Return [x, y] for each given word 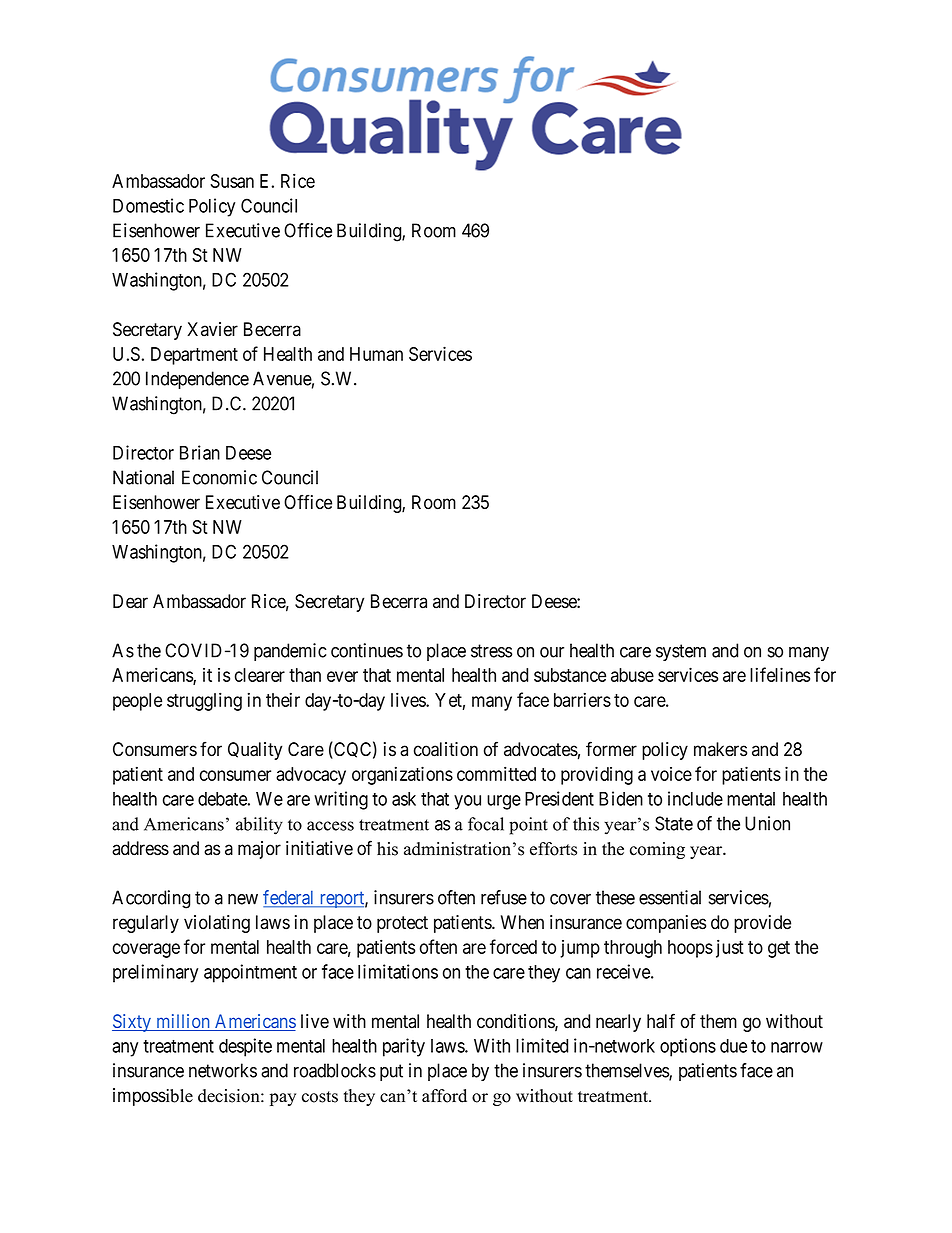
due [733, 1046]
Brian [200, 452]
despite [245, 1047]
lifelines [780, 674]
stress [491, 651]
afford [444, 1096]
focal [486, 824]
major [259, 850]
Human [376, 354]
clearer [260, 675]
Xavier [212, 329]
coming [657, 850]
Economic [219, 477]
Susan [232, 181]
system [681, 652]
